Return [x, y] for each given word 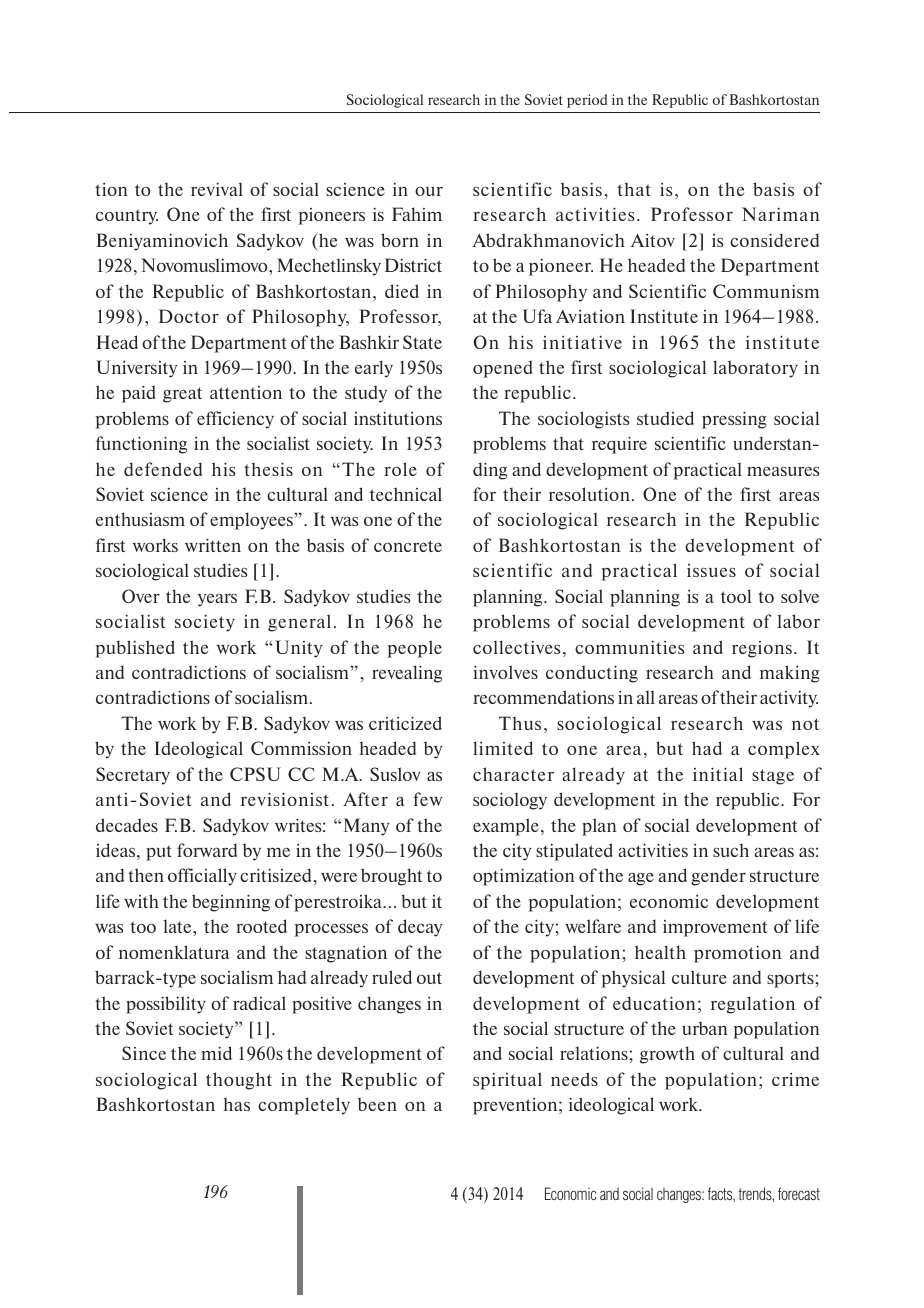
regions [762, 649]
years [217, 600]
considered [774, 240]
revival [217, 189]
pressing [734, 420]
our [429, 191]
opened [502, 369]
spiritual [507, 1081]
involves [505, 672]
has [237, 1104]
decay [420, 928]
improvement [715, 928]
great [182, 395]
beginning [231, 903]
